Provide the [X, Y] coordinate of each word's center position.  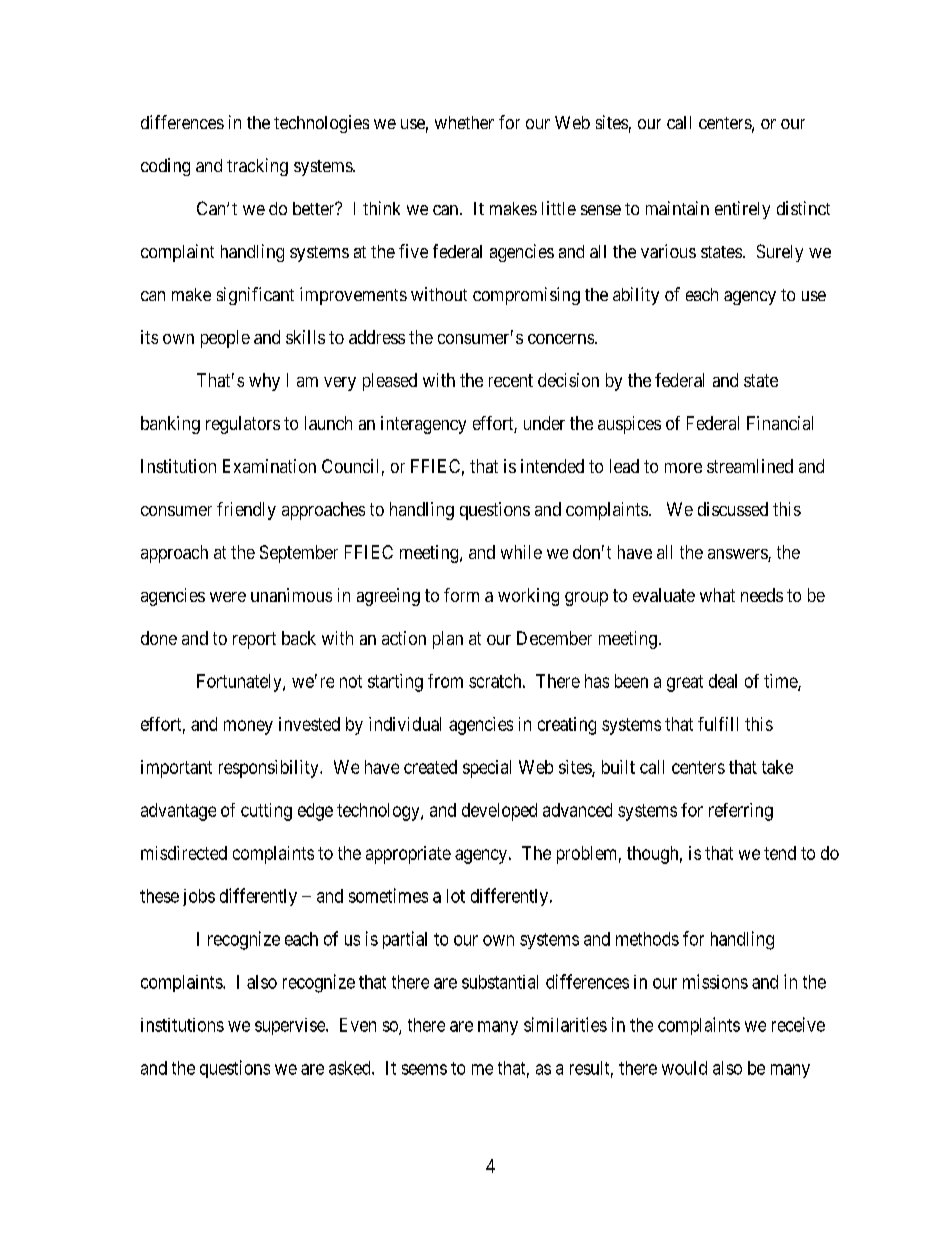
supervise [291, 1026]
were [228, 597]
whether [464, 122]
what [717, 595]
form [461, 595]
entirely [742, 210]
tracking [257, 167]
